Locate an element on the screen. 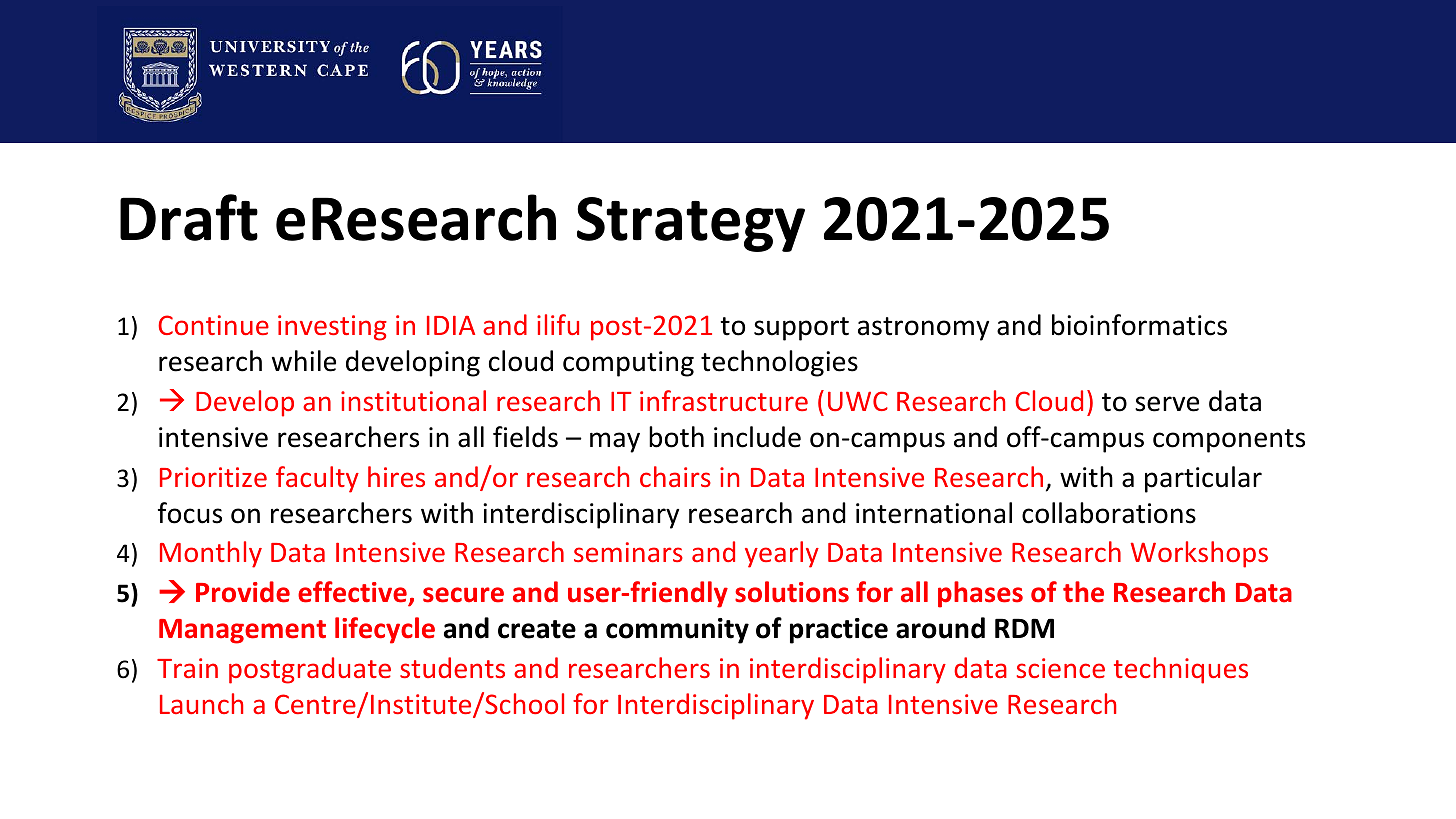  Draft is located at coordinates (189, 217).
